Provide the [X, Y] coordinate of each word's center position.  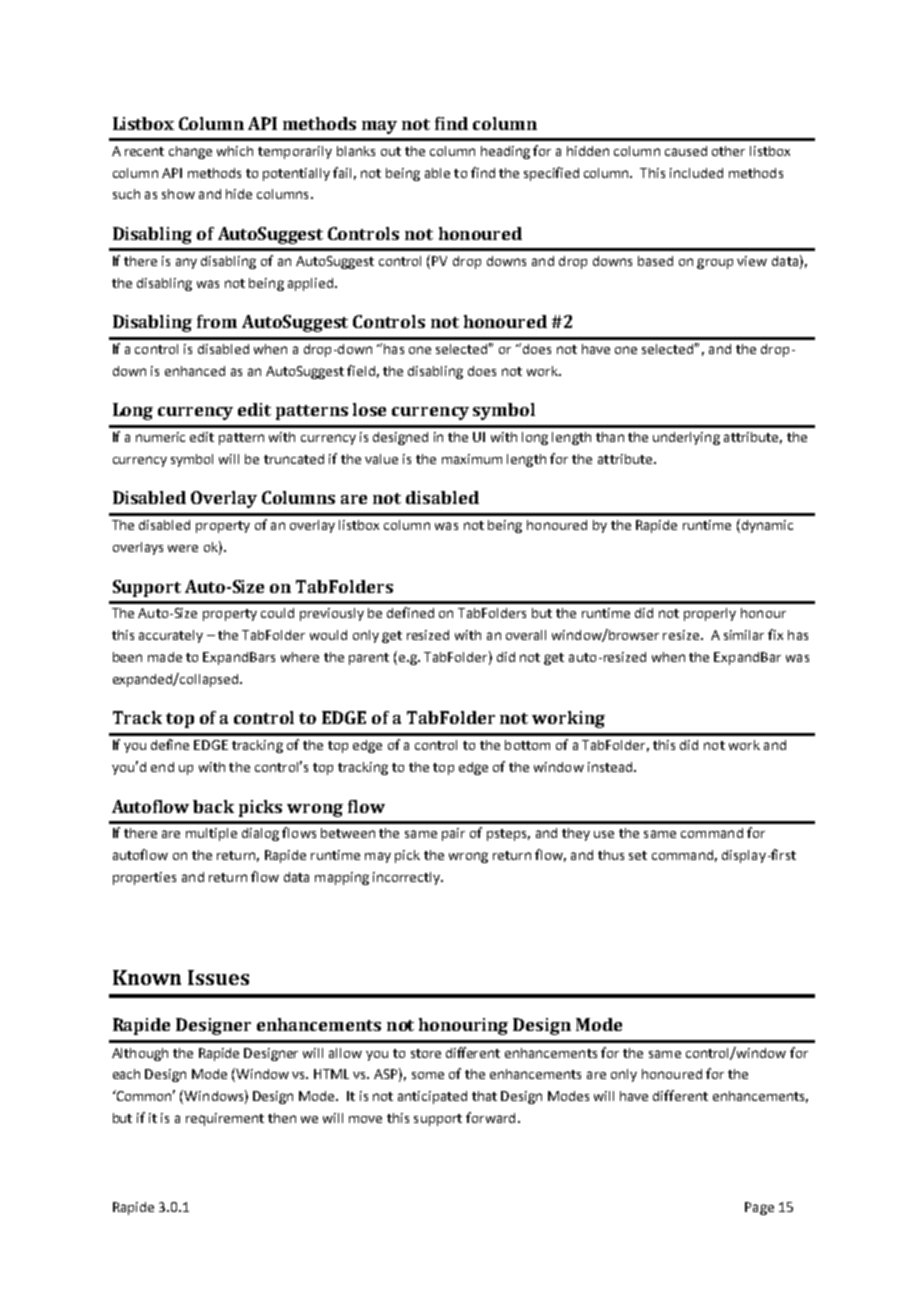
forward [490, 1117]
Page [759, 1208]
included [696, 173]
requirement [225, 1119]
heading [505, 152]
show [178, 194]
